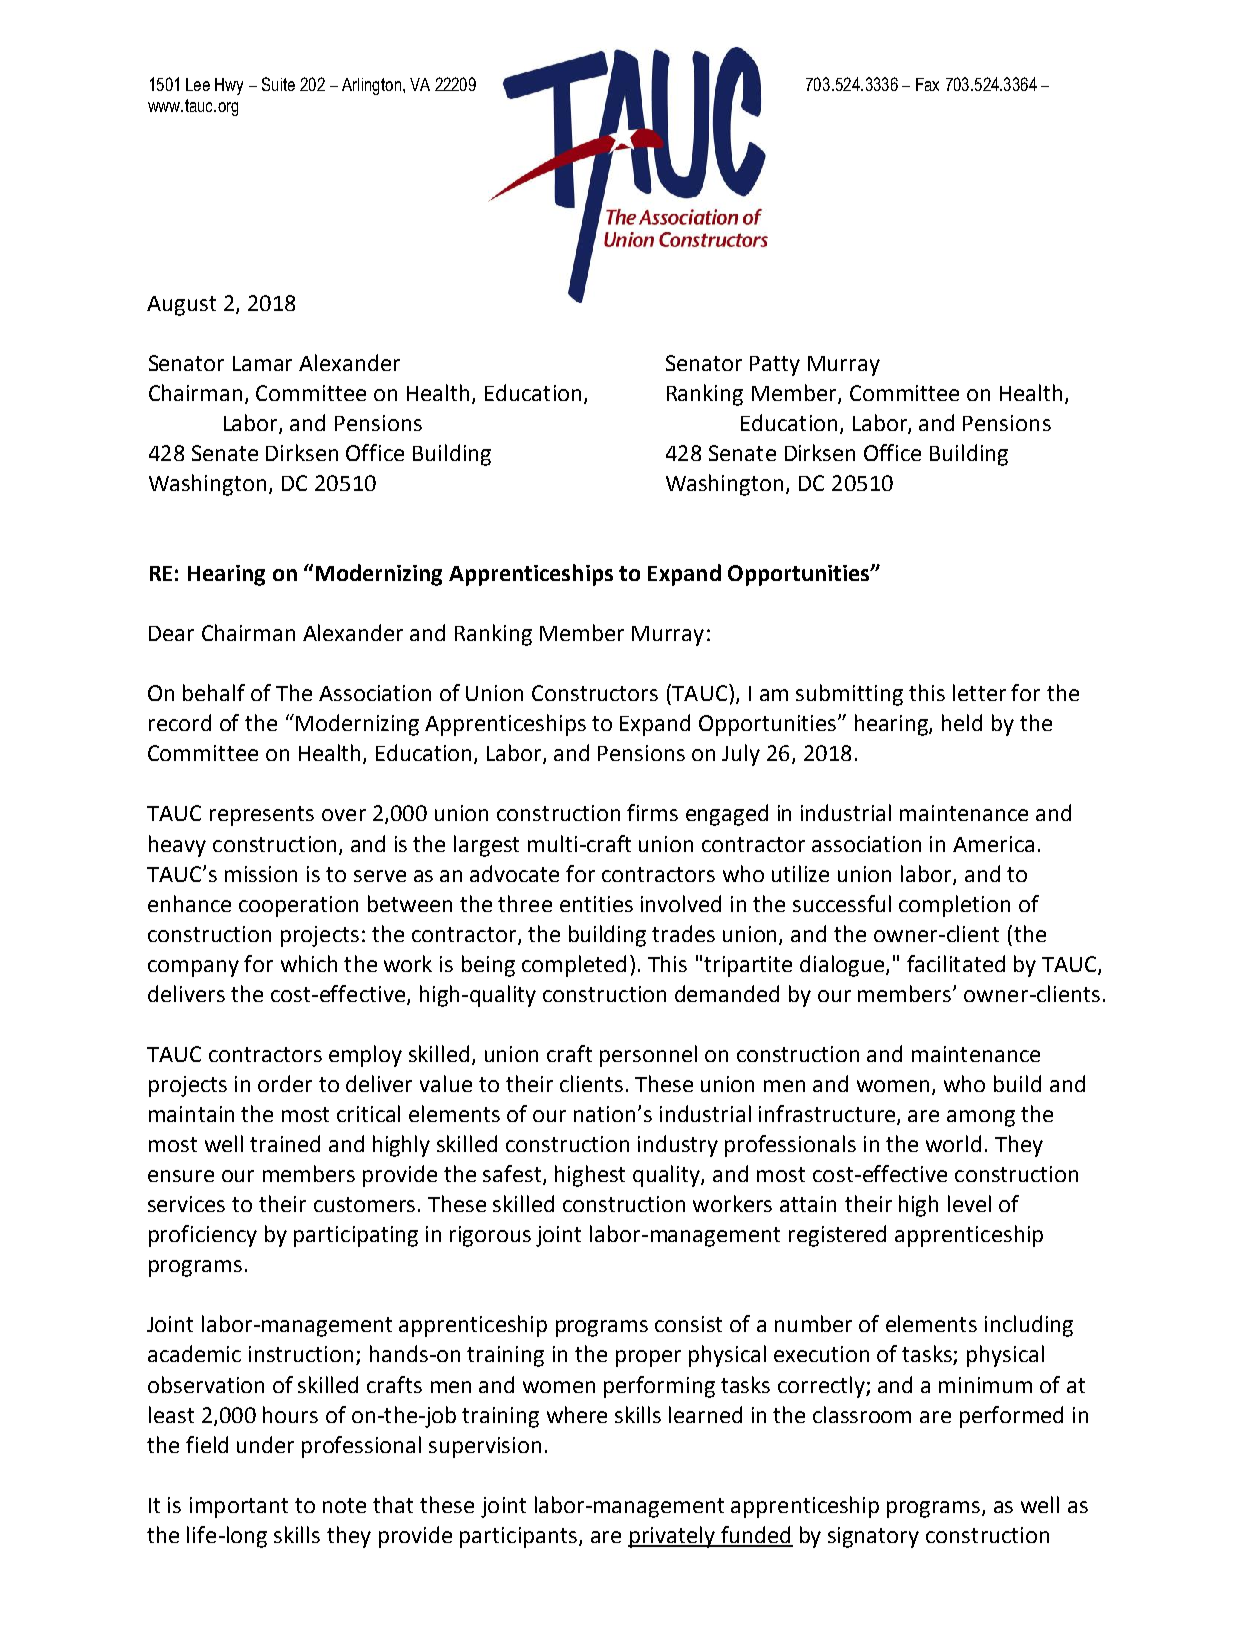 Image resolution: width=1256 pixels, height=1625 pixels. What do you see at coordinates (214, 692) in the screenshot?
I see `behalf` at bounding box center [214, 692].
